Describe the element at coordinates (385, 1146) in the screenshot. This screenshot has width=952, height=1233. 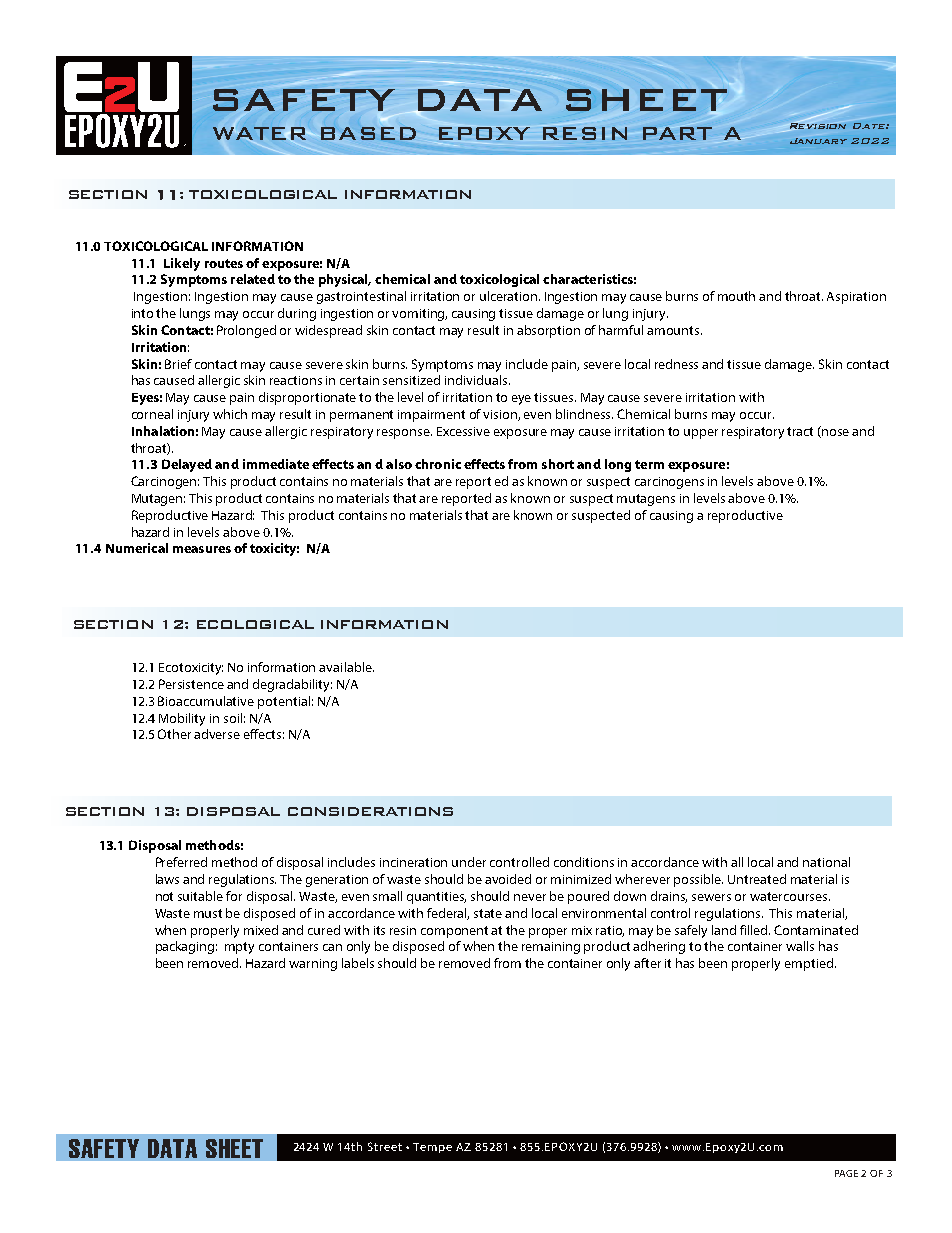
I see `Street` at that location.
